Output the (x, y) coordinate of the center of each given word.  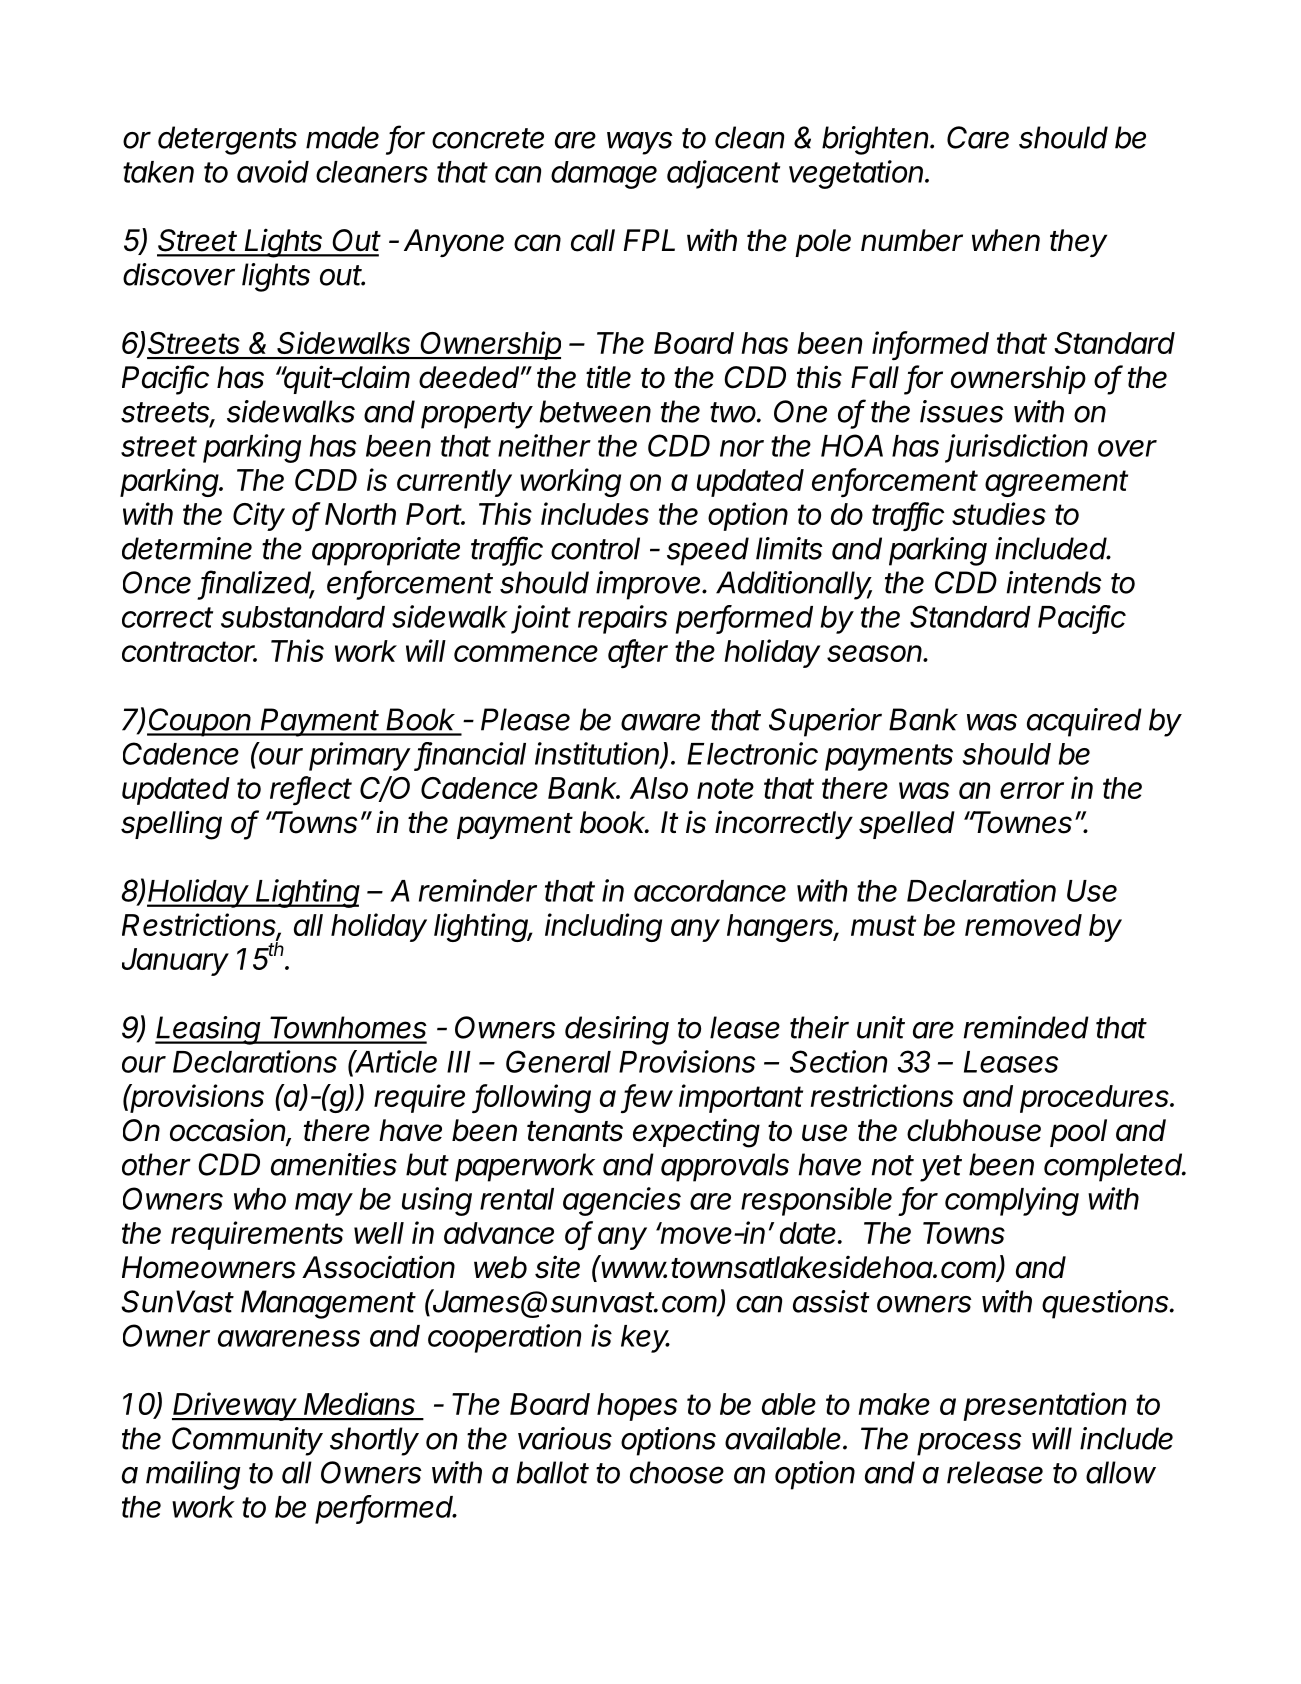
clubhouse (974, 1130)
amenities (334, 1164)
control (595, 548)
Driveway (236, 1406)
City (259, 516)
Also (659, 788)
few (648, 1097)
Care (978, 137)
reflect (311, 789)
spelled (907, 825)
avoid (273, 171)
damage (604, 175)
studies (999, 513)
